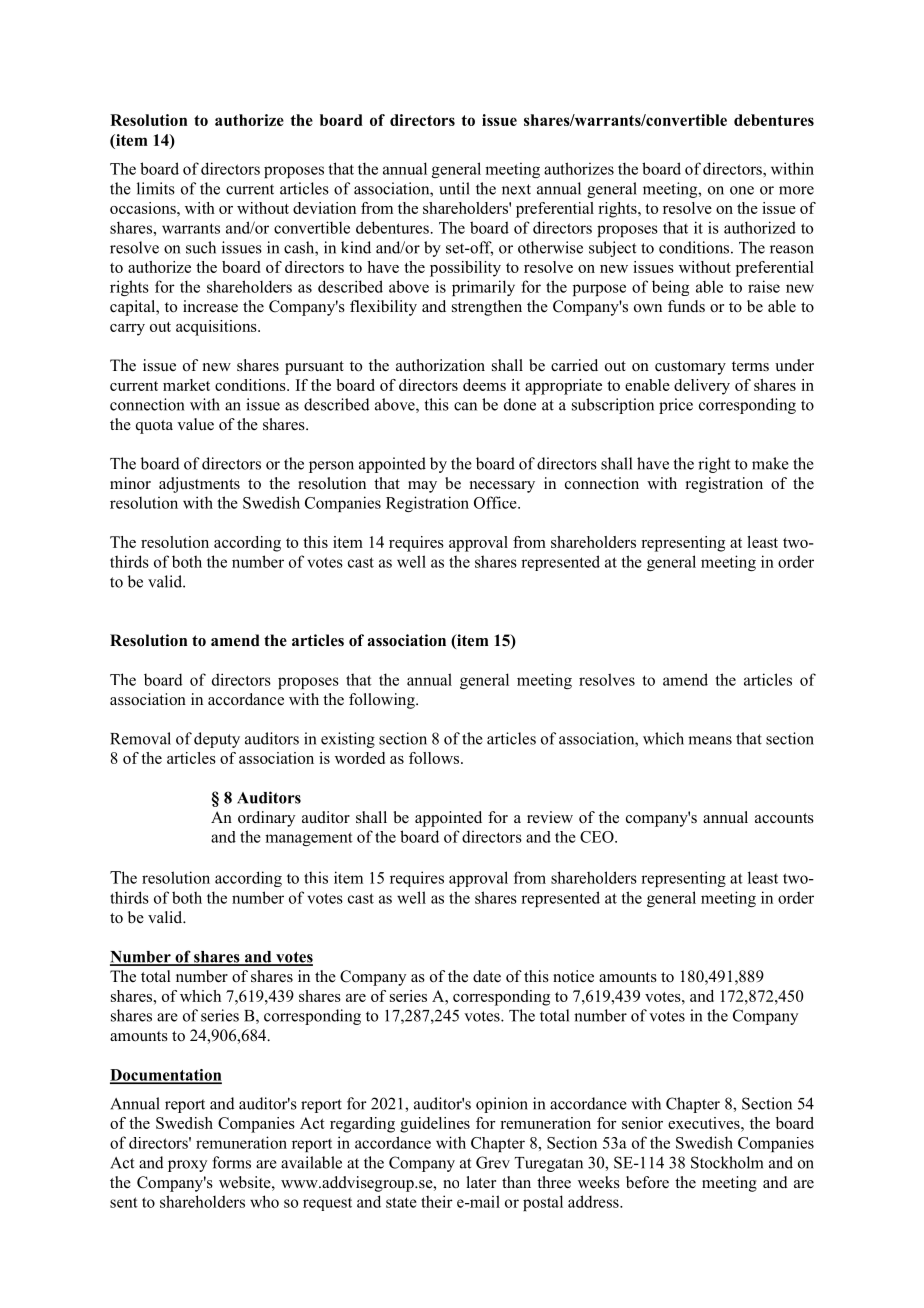  What do you see at coordinates (187, 1166) in the page?
I see `proxy` at bounding box center [187, 1166].
